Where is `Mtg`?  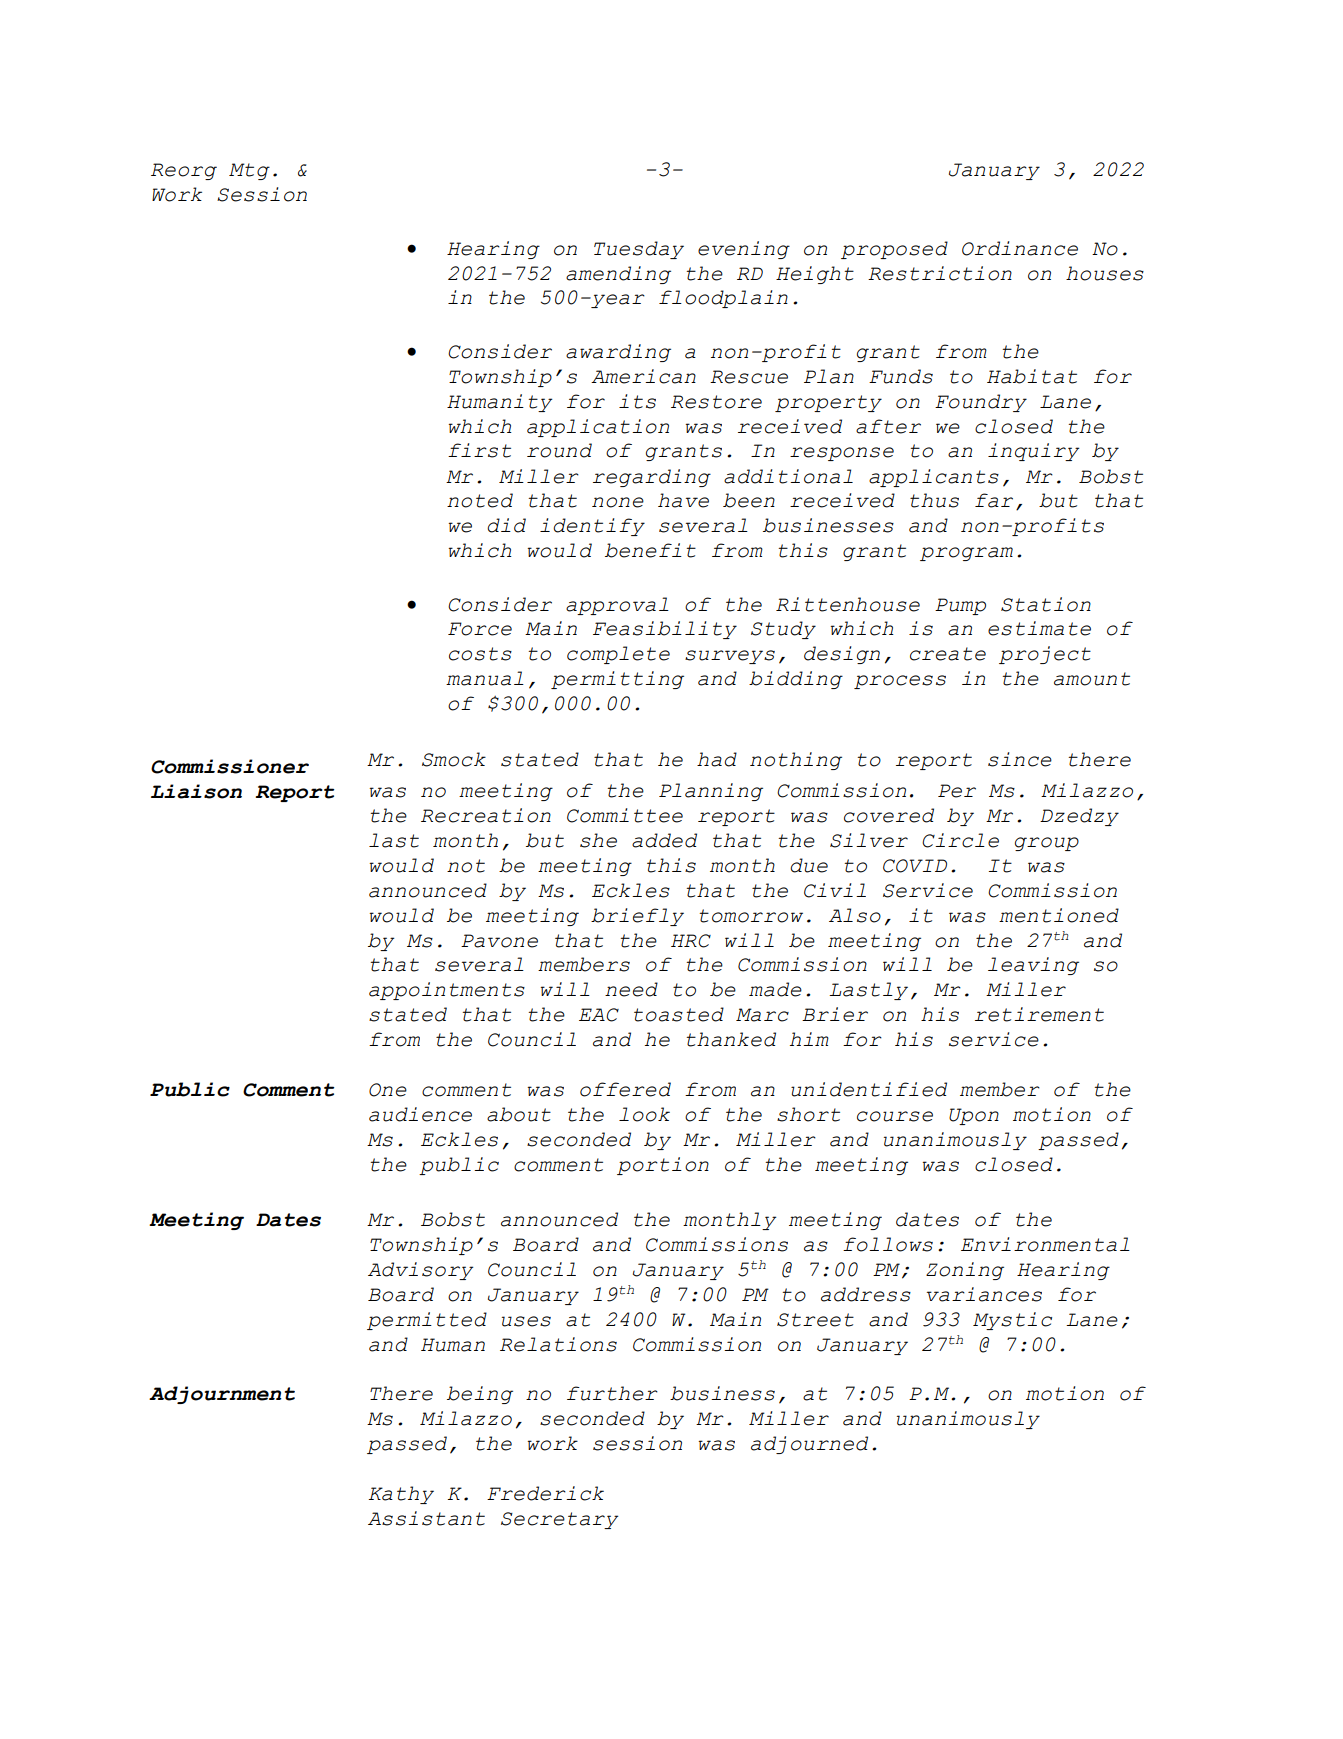 Mtg is located at coordinates (249, 171).
